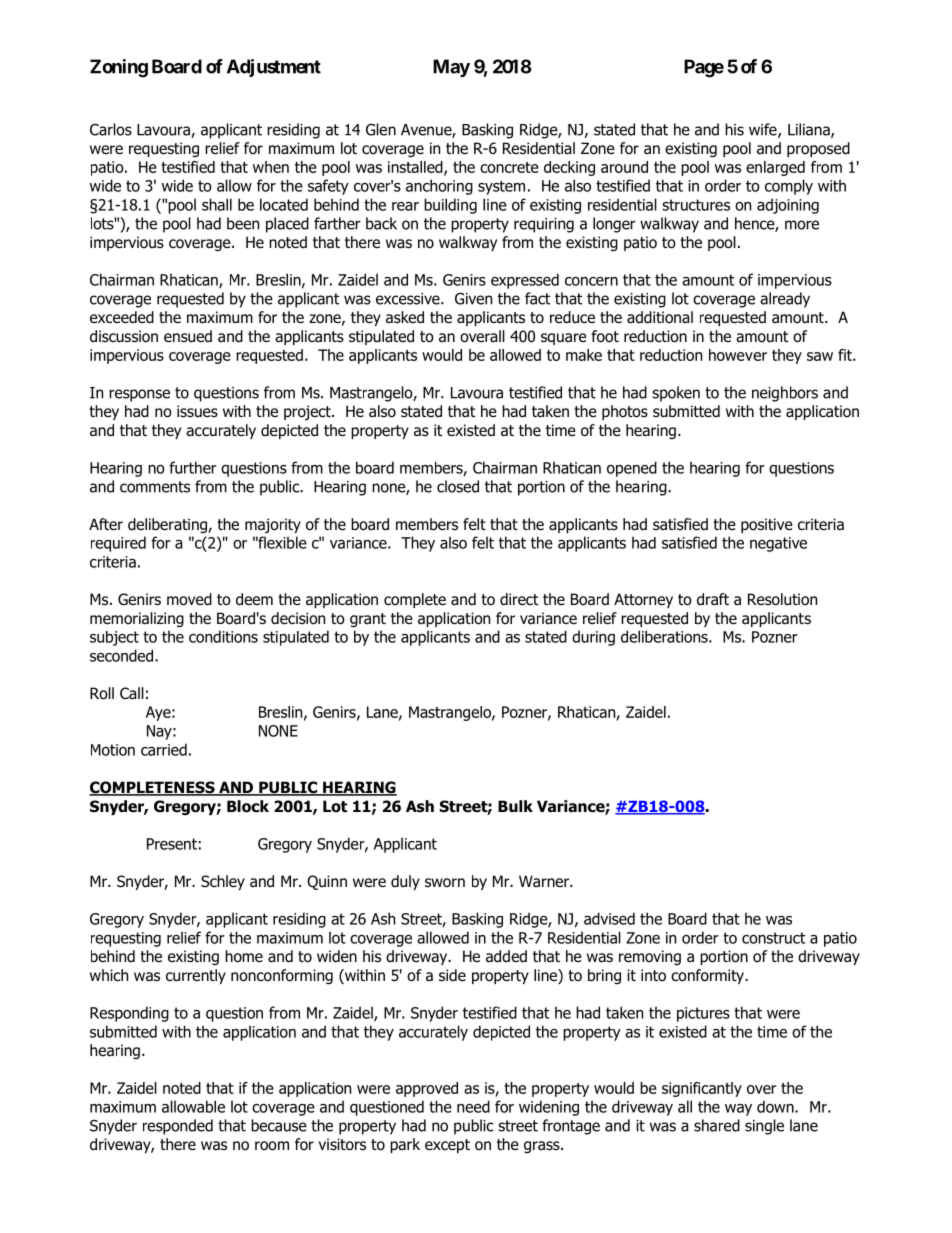 The image size is (952, 1233). Describe the element at coordinates (515, 806) in the image. I see `Bulk` at that location.
